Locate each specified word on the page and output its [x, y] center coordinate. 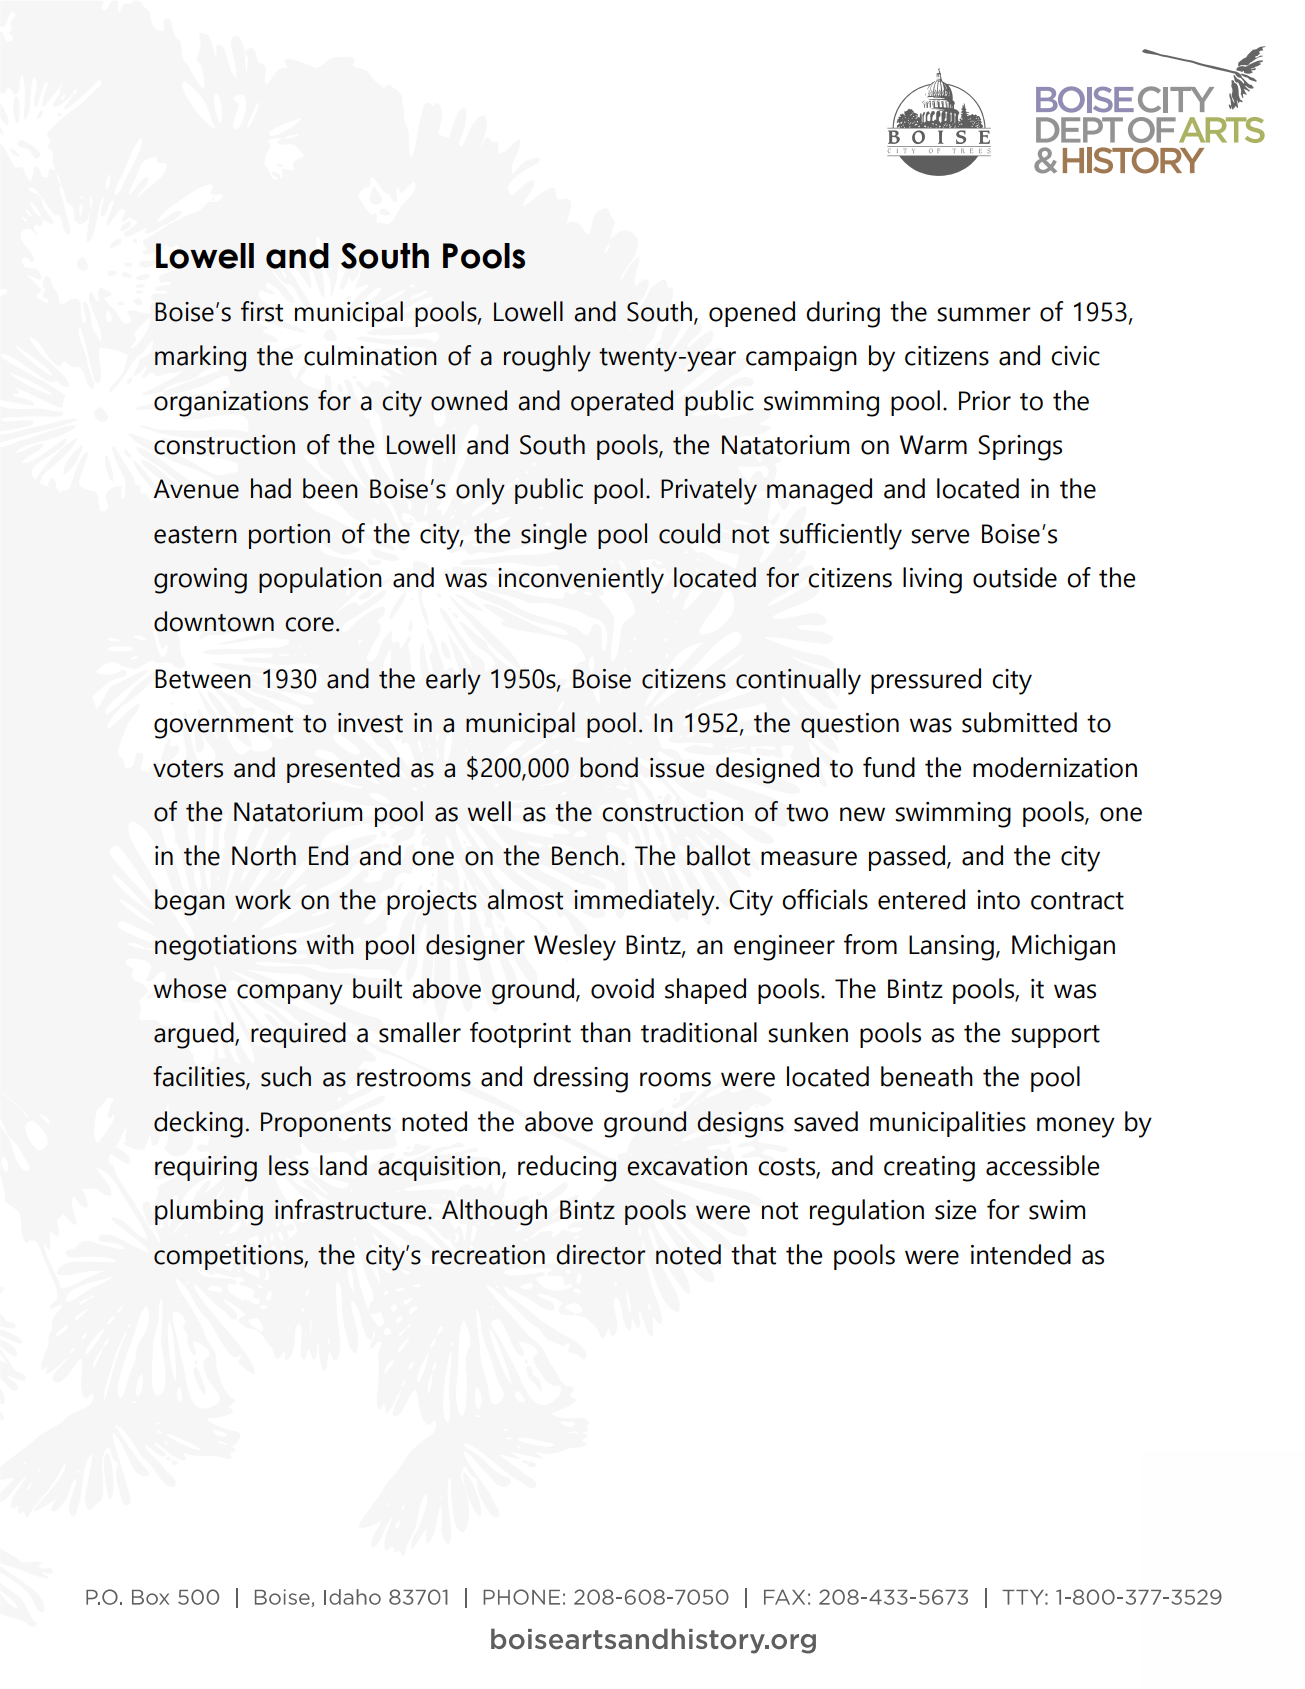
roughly [547, 358]
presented [343, 770]
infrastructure [352, 1209]
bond [609, 767]
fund [889, 767]
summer [984, 314]
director [601, 1254]
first [262, 311]
